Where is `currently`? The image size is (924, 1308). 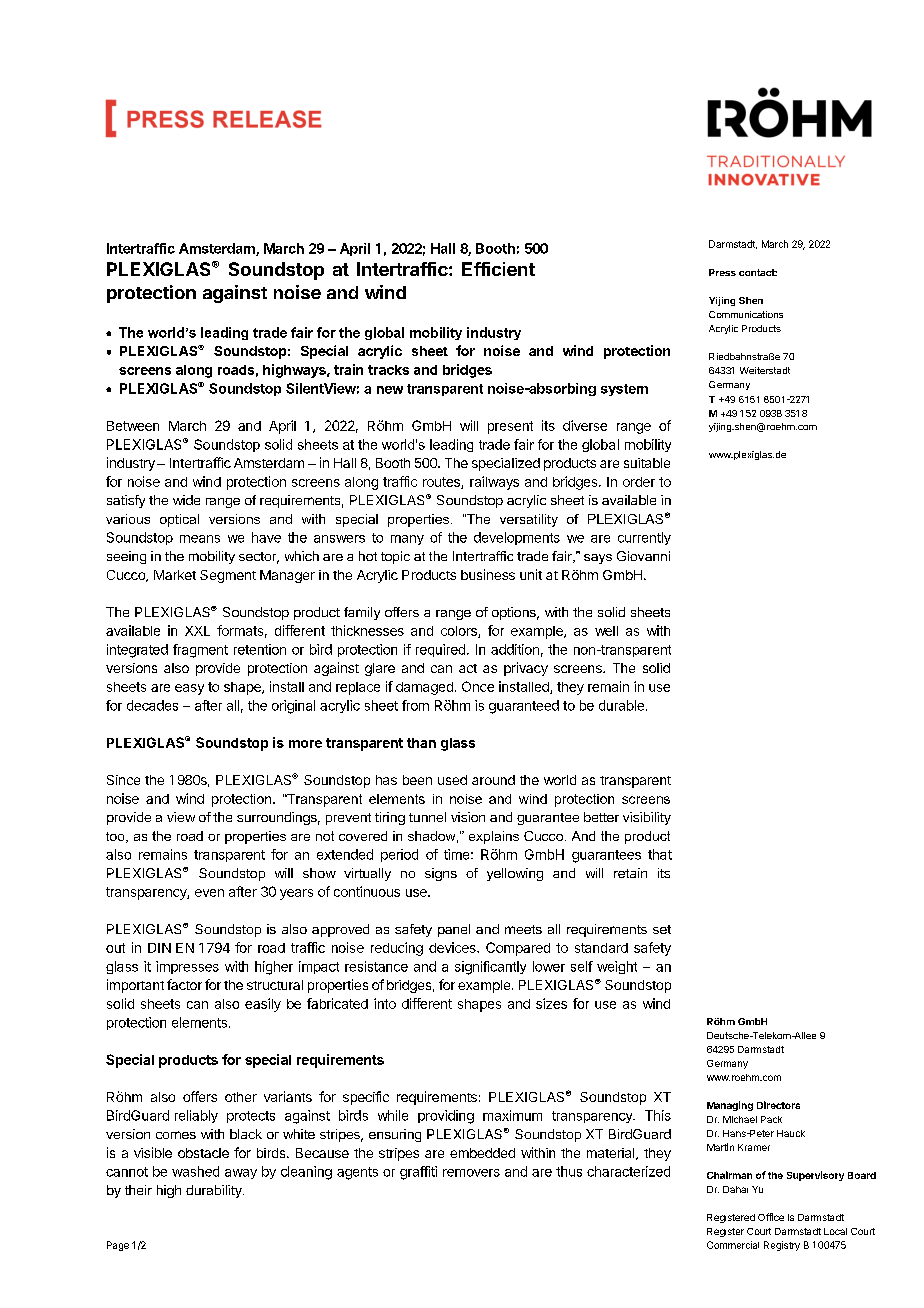
currently is located at coordinates (644, 538).
